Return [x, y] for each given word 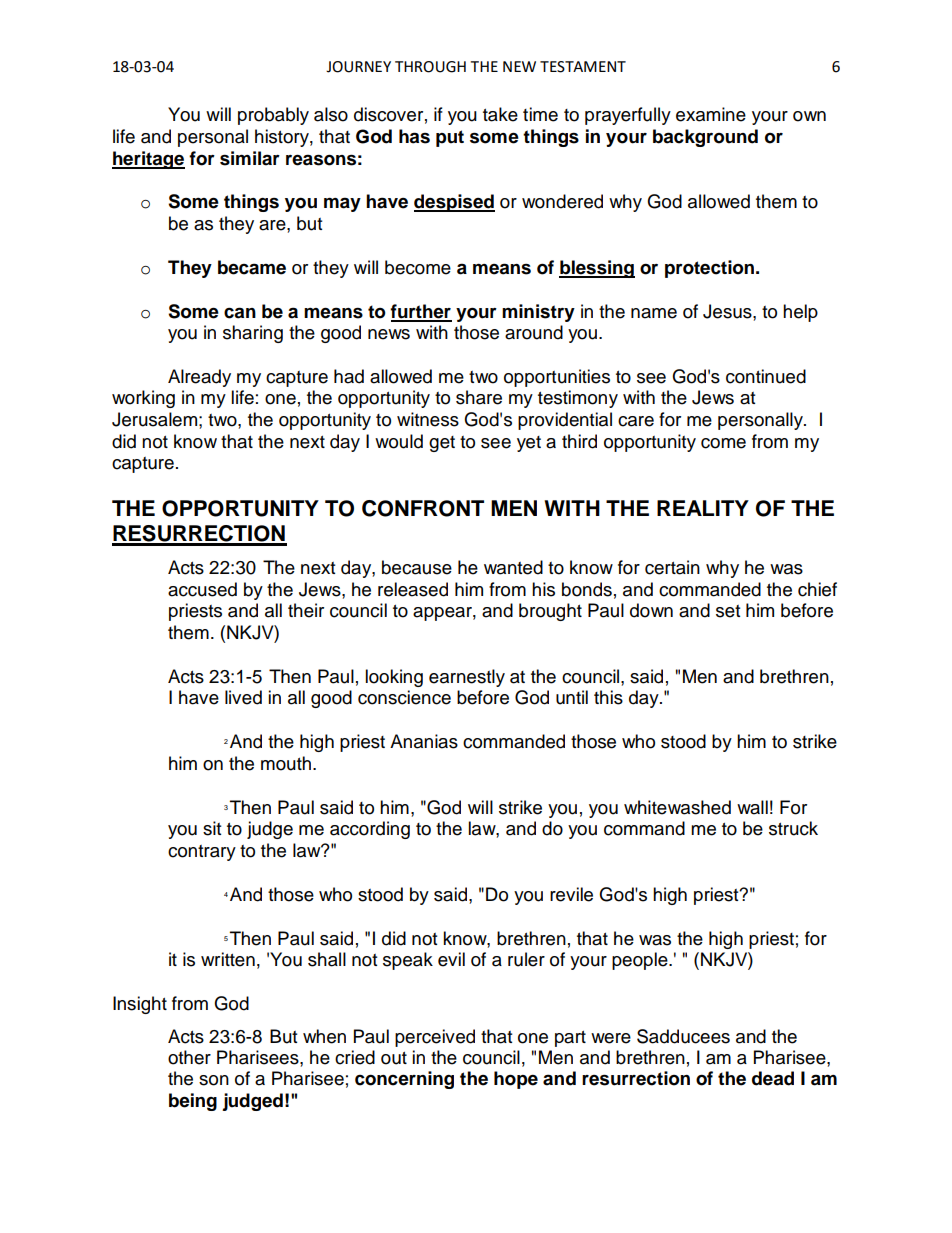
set [728, 611]
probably [273, 116]
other [189, 1057]
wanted [513, 567]
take [500, 114]
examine [711, 114]
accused [202, 589]
